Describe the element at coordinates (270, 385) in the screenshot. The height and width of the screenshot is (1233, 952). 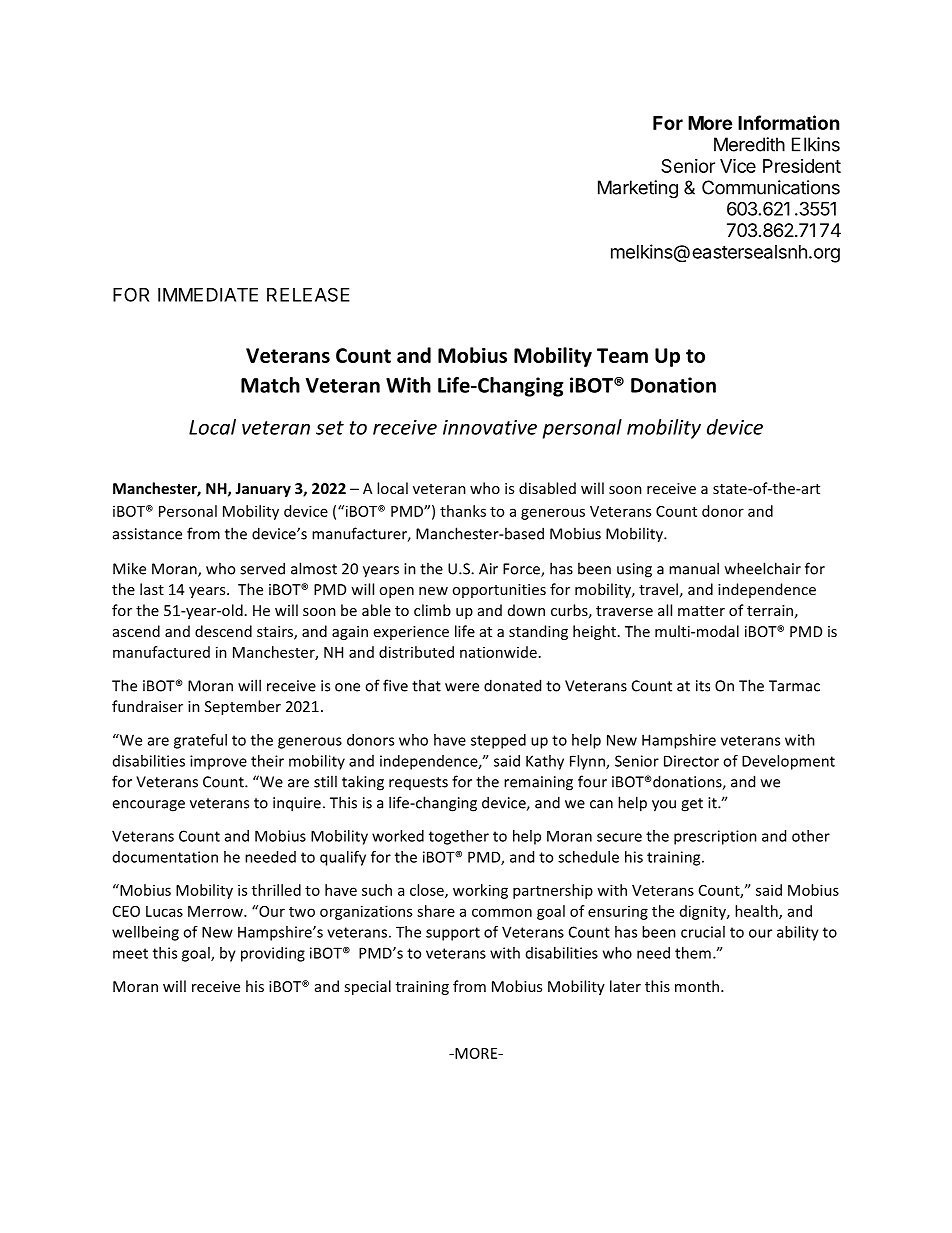
I see `Match` at that location.
